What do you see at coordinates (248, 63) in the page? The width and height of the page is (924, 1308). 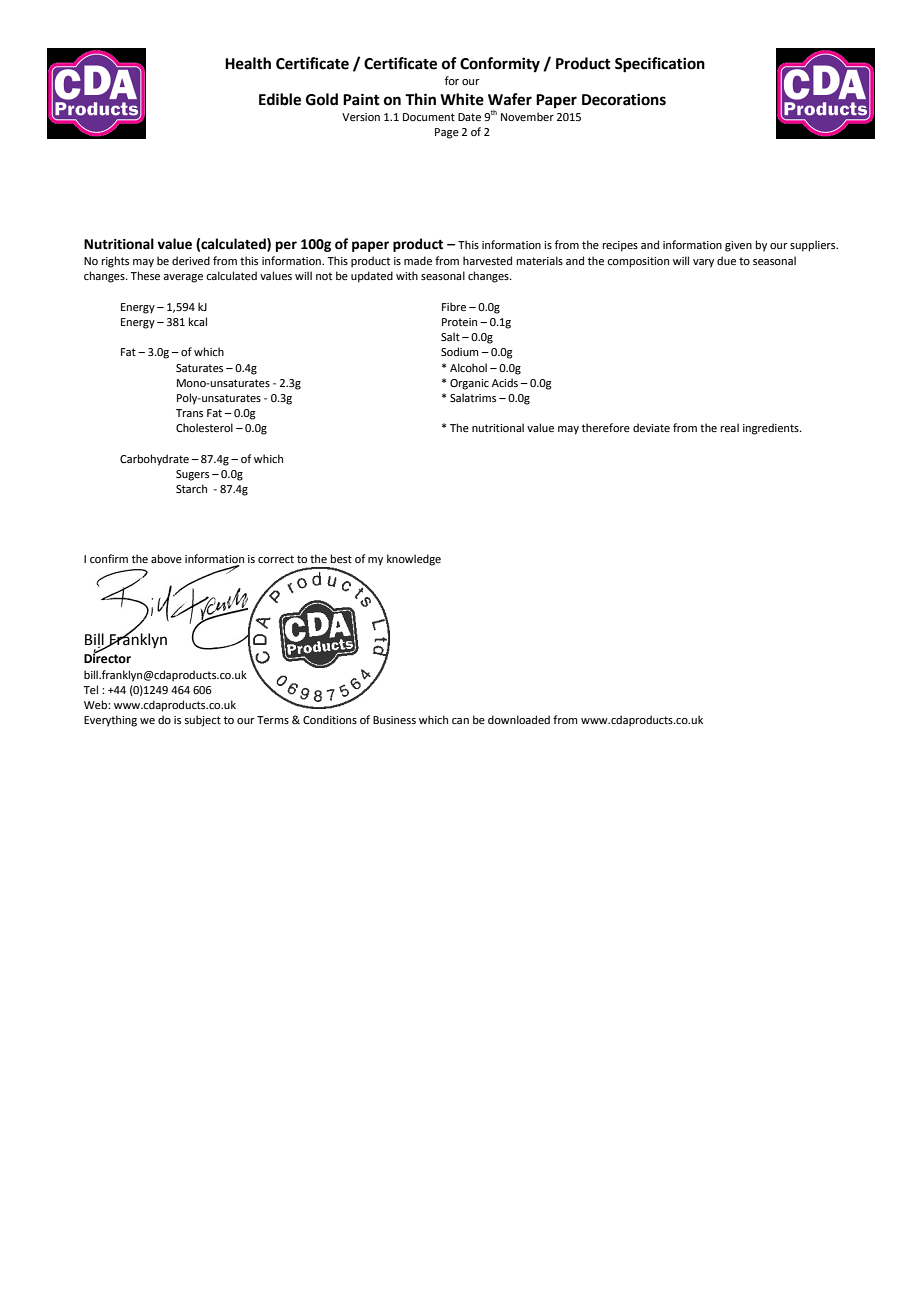 I see `Health` at bounding box center [248, 63].
